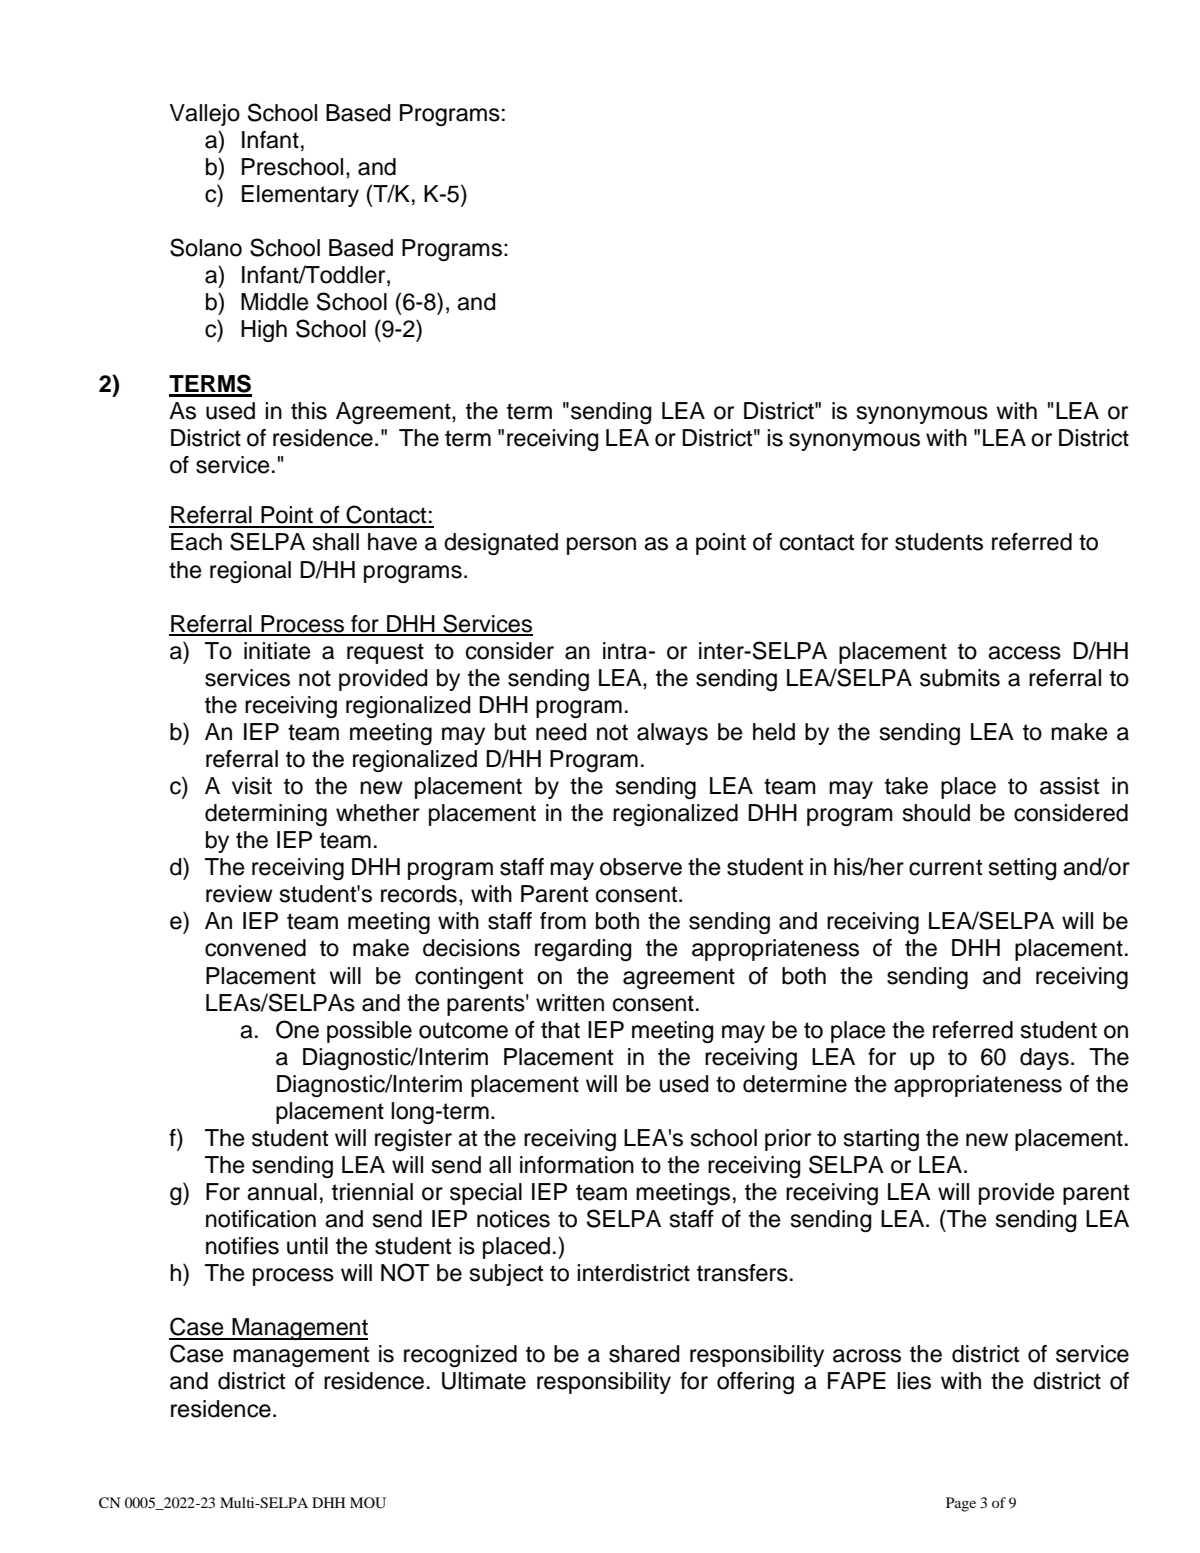 This screenshot has height=1553, width=1200. I want to click on access, so click(1024, 653).
